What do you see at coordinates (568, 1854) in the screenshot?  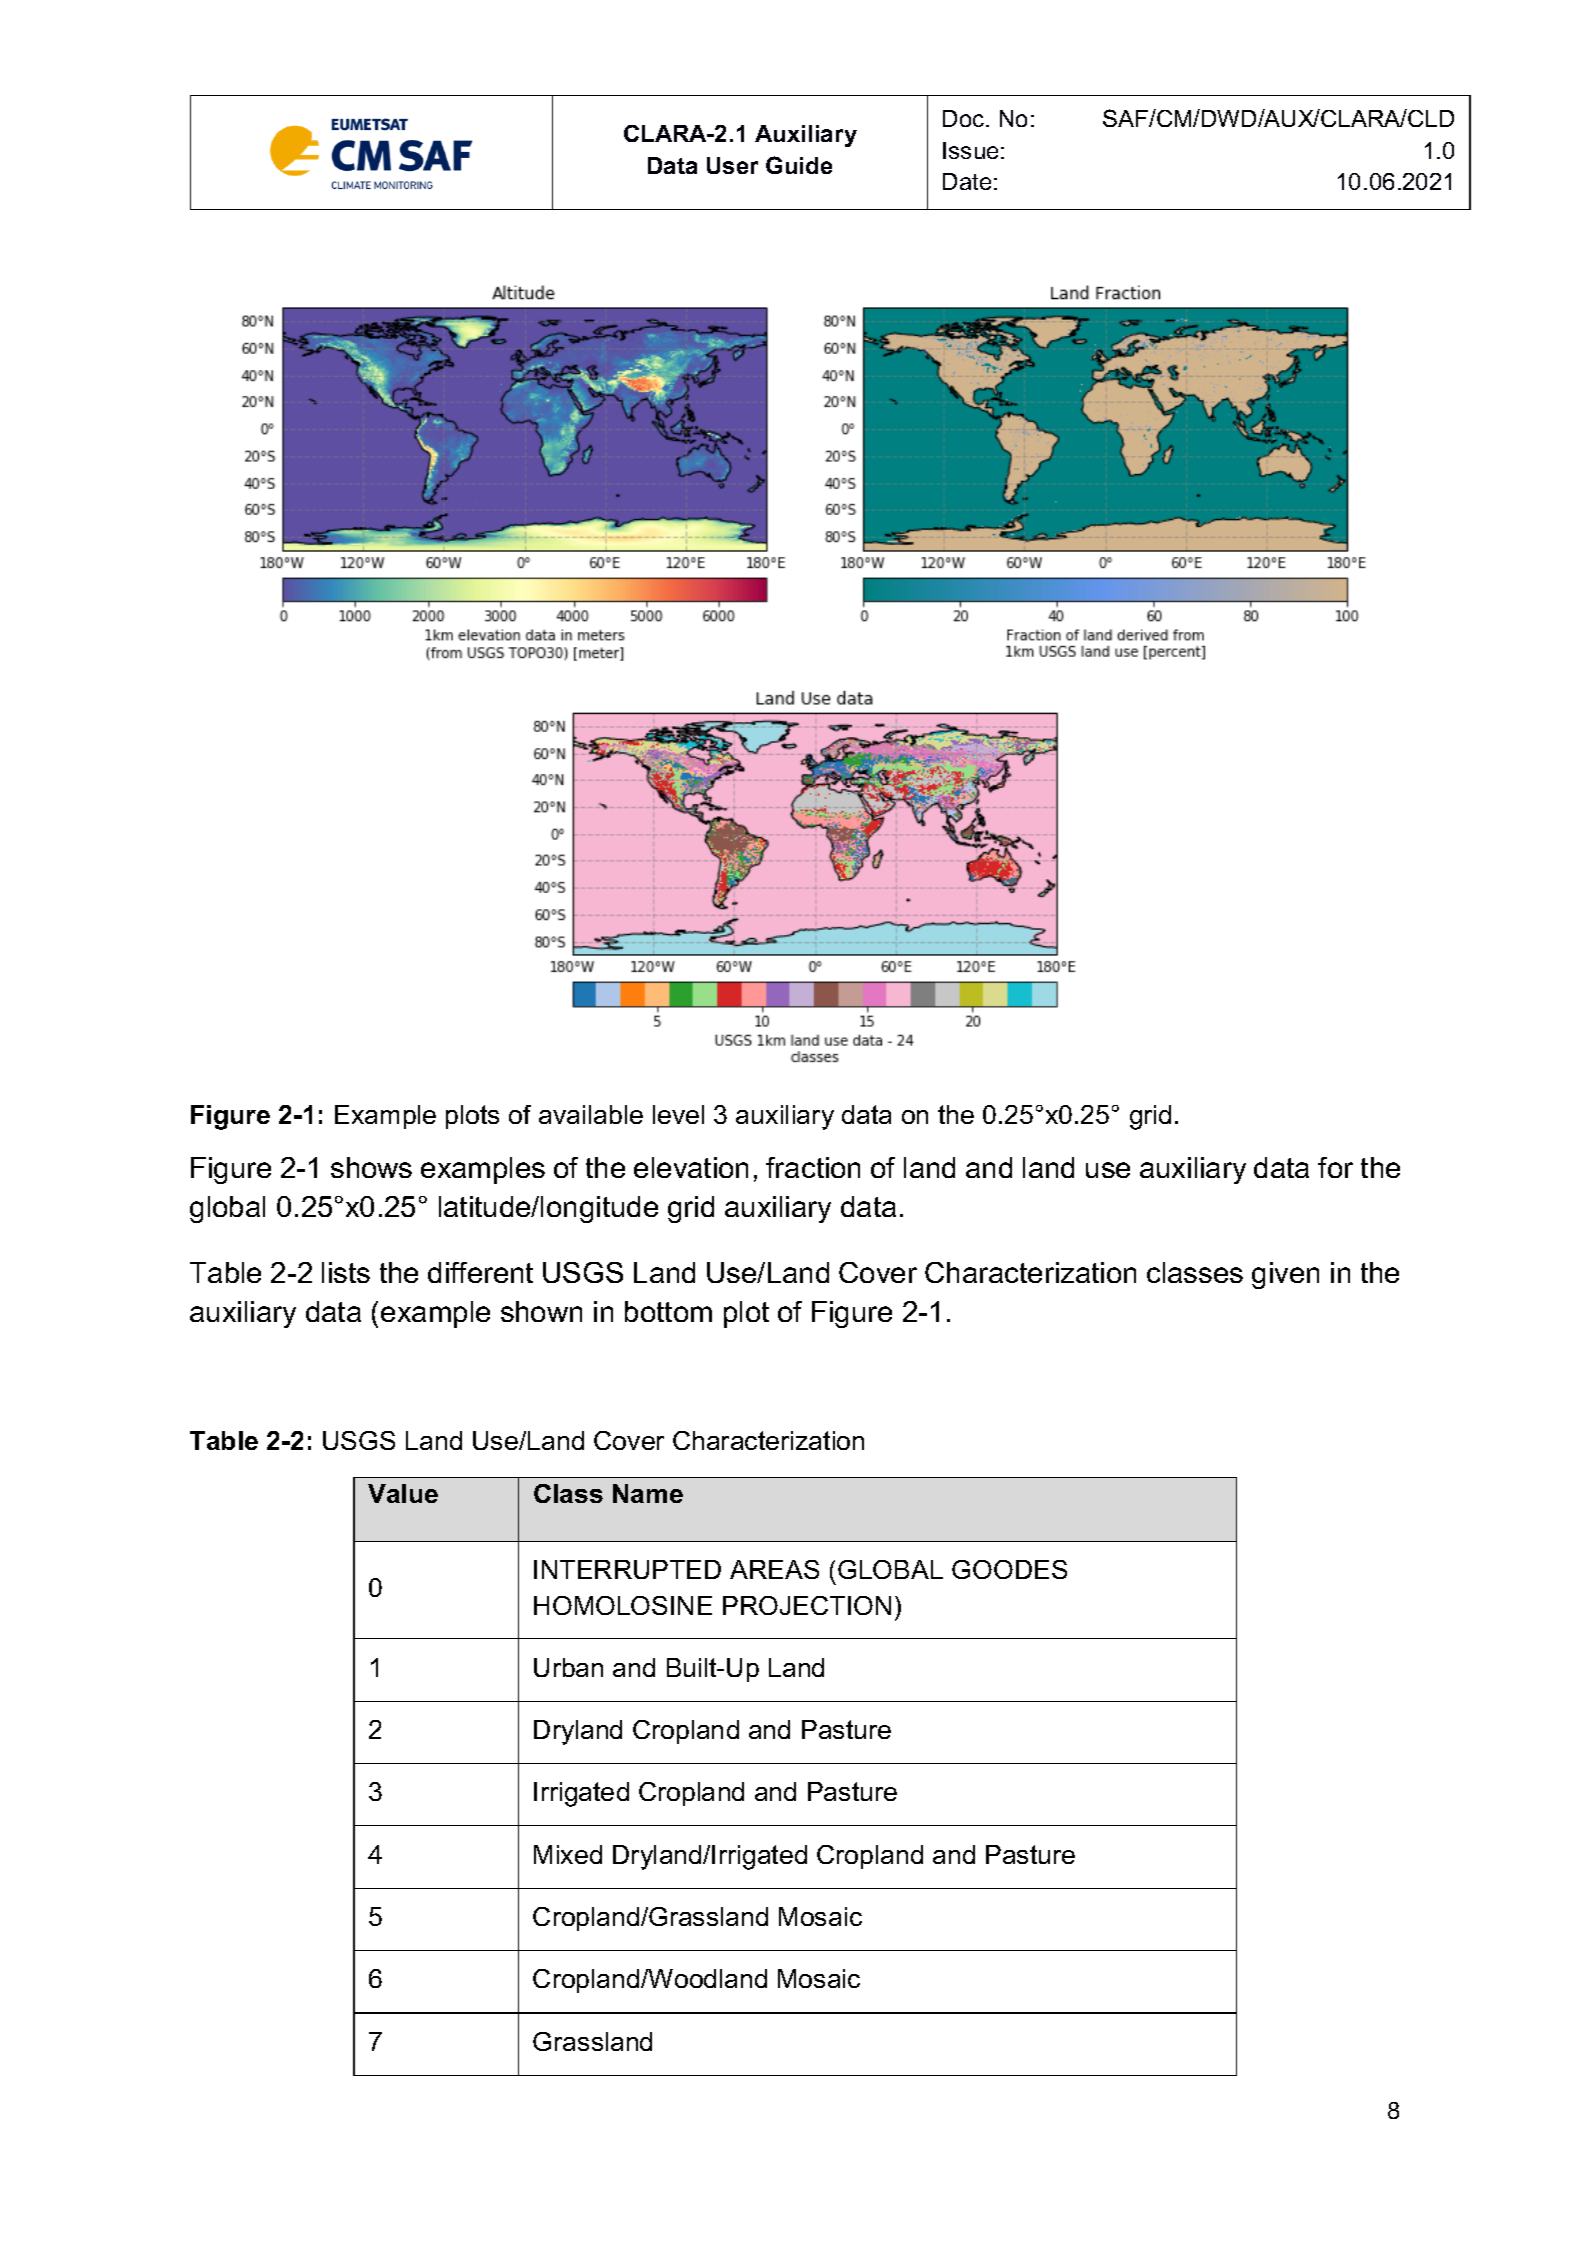 I see `Mixed` at bounding box center [568, 1854].
